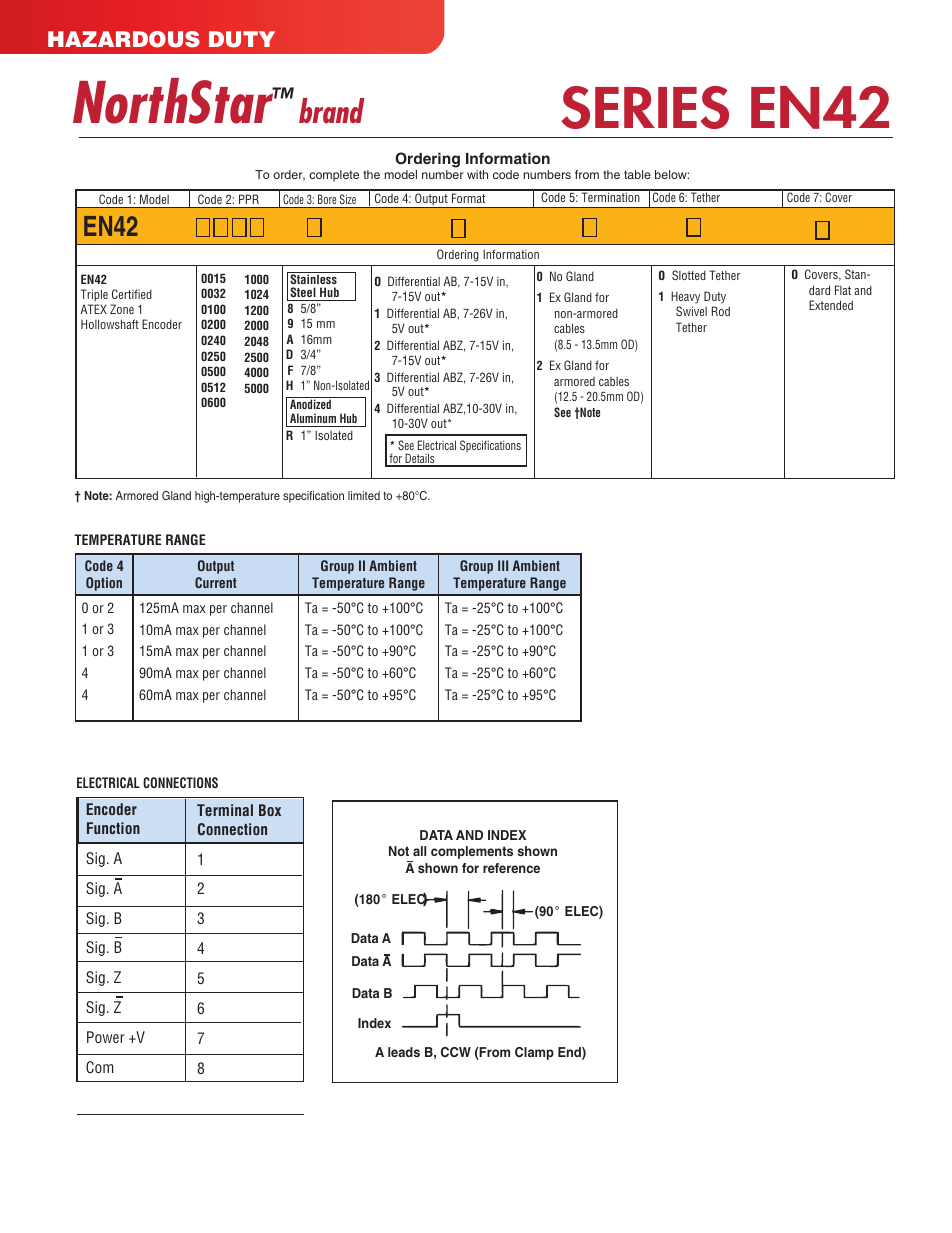 Image resolution: width=952 pixels, height=1233 pixels. Describe the element at coordinates (124, 39) in the page. I see `HAZARDOUS` at that location.
